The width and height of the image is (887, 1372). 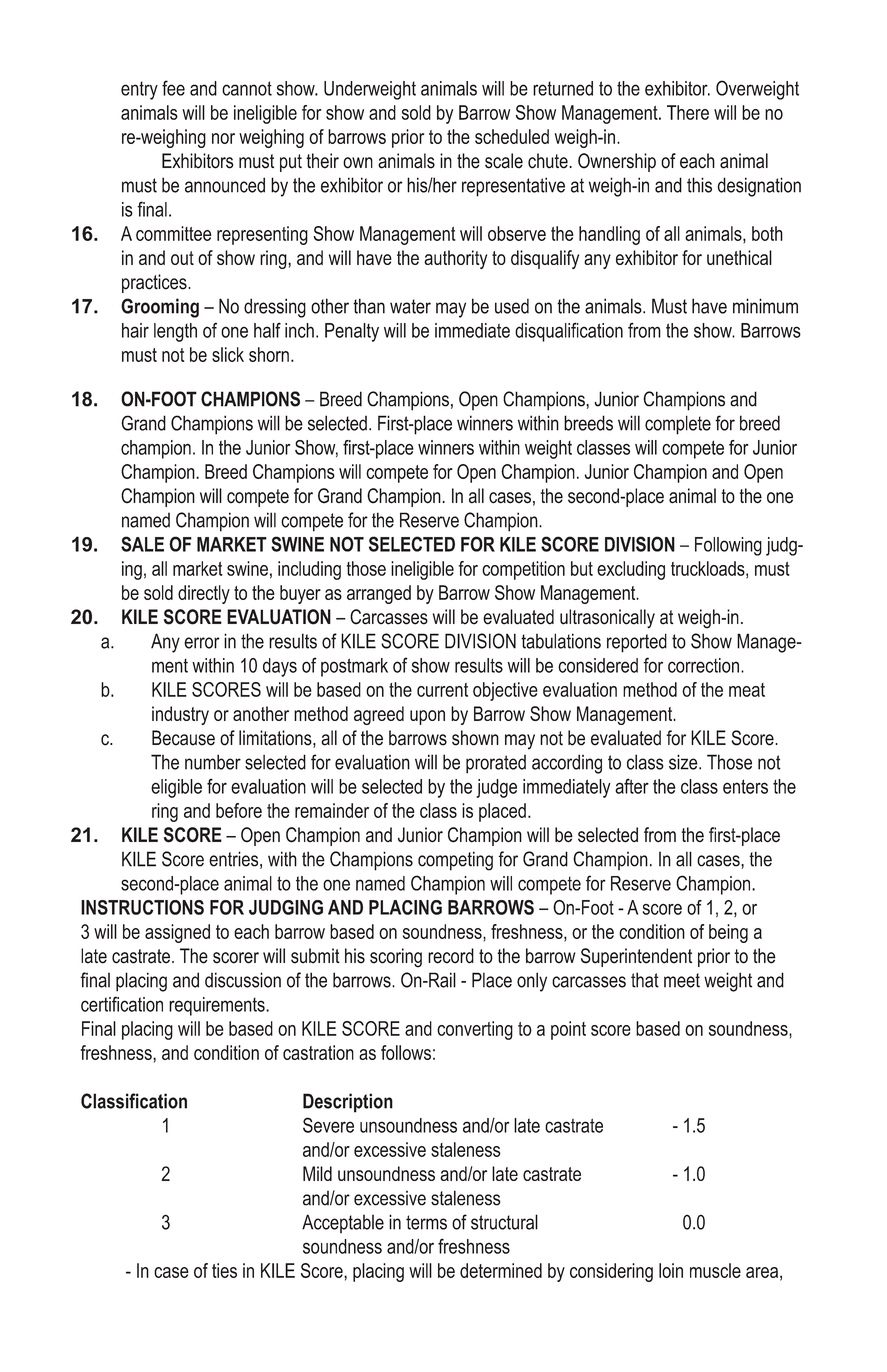 I want to click on nor, so click(x=223, y=138).
